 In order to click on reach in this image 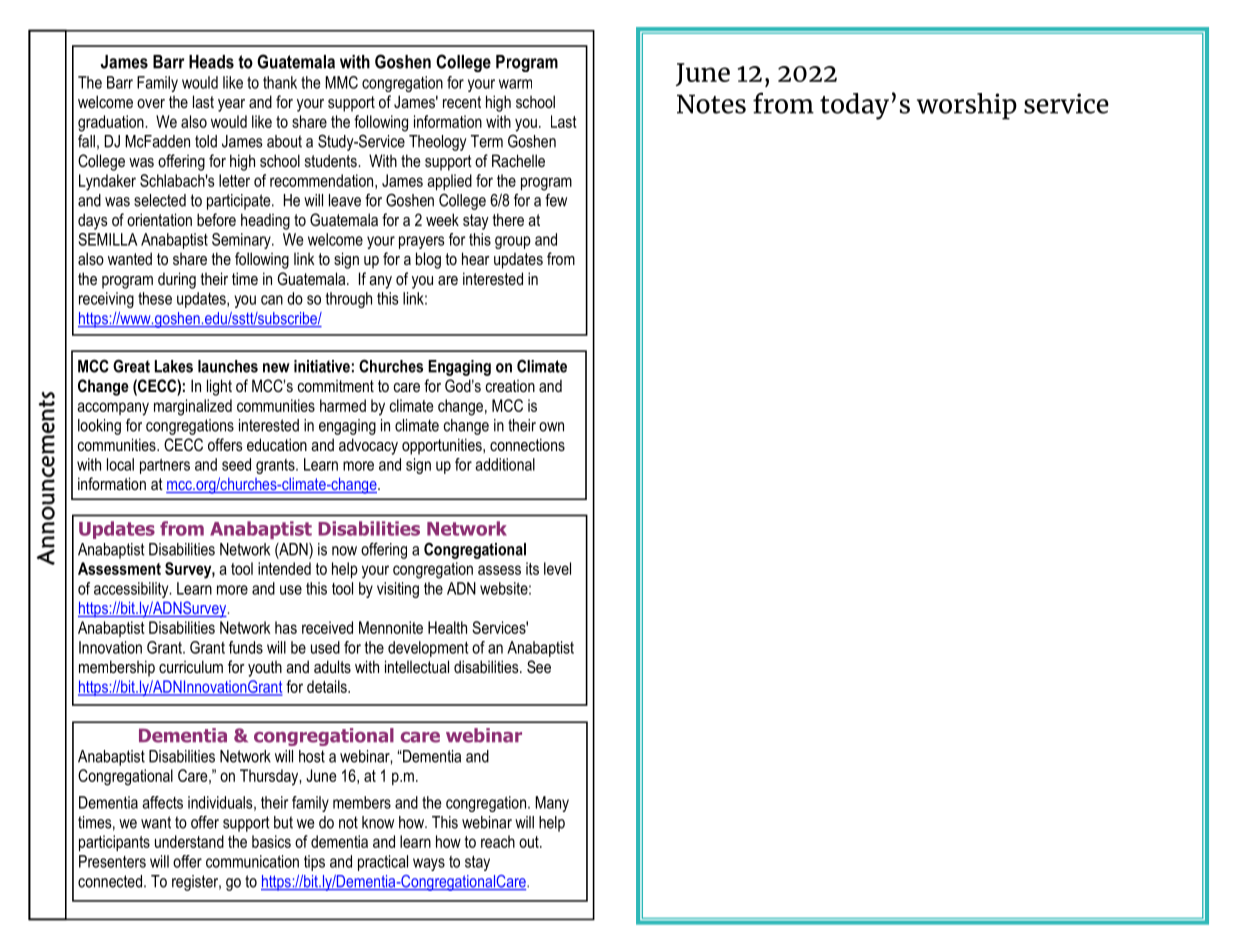, I will do `click(498, 841)`.
